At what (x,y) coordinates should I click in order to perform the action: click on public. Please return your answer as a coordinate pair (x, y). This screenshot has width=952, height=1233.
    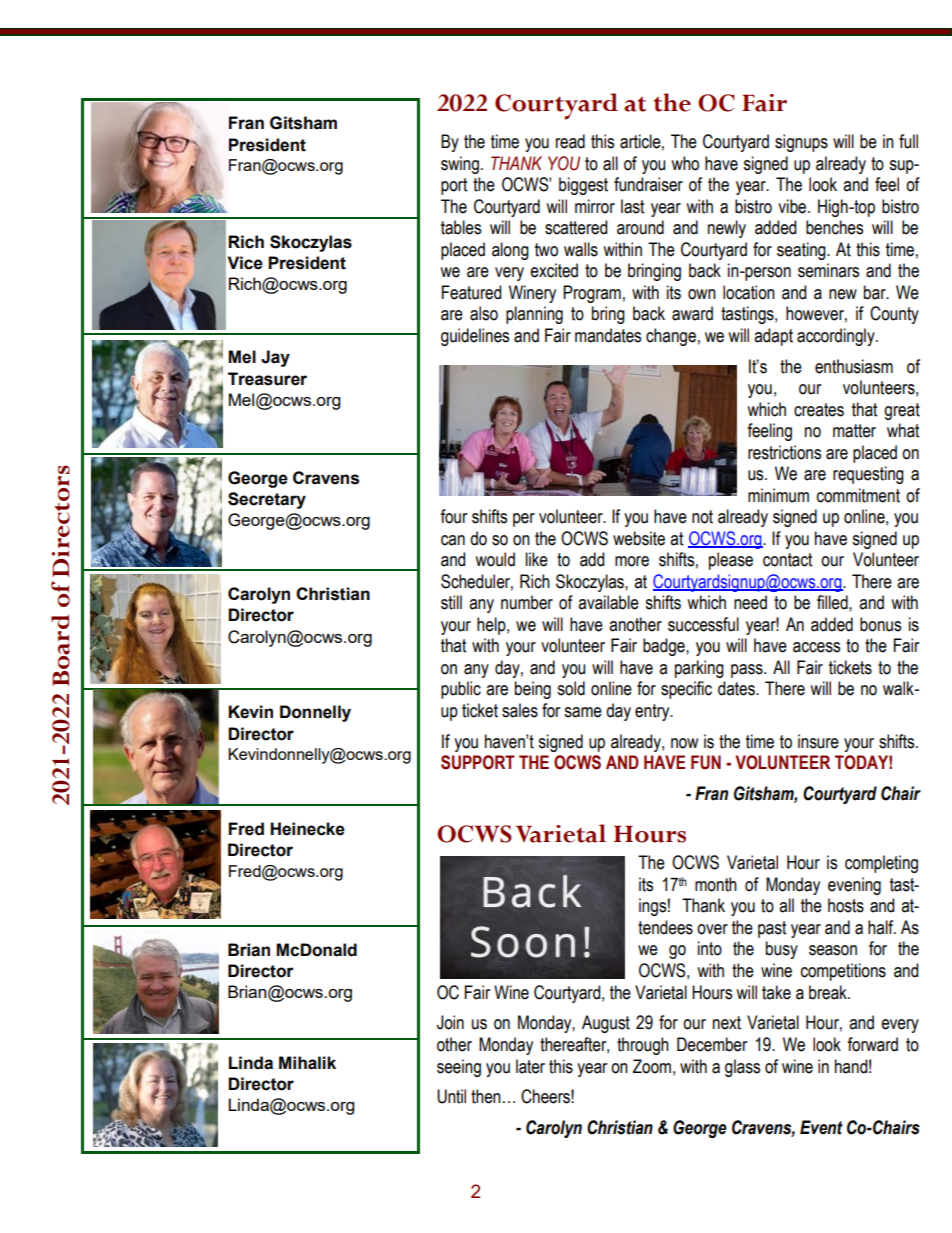
    Looking at the image, I should click on (461, 690).
